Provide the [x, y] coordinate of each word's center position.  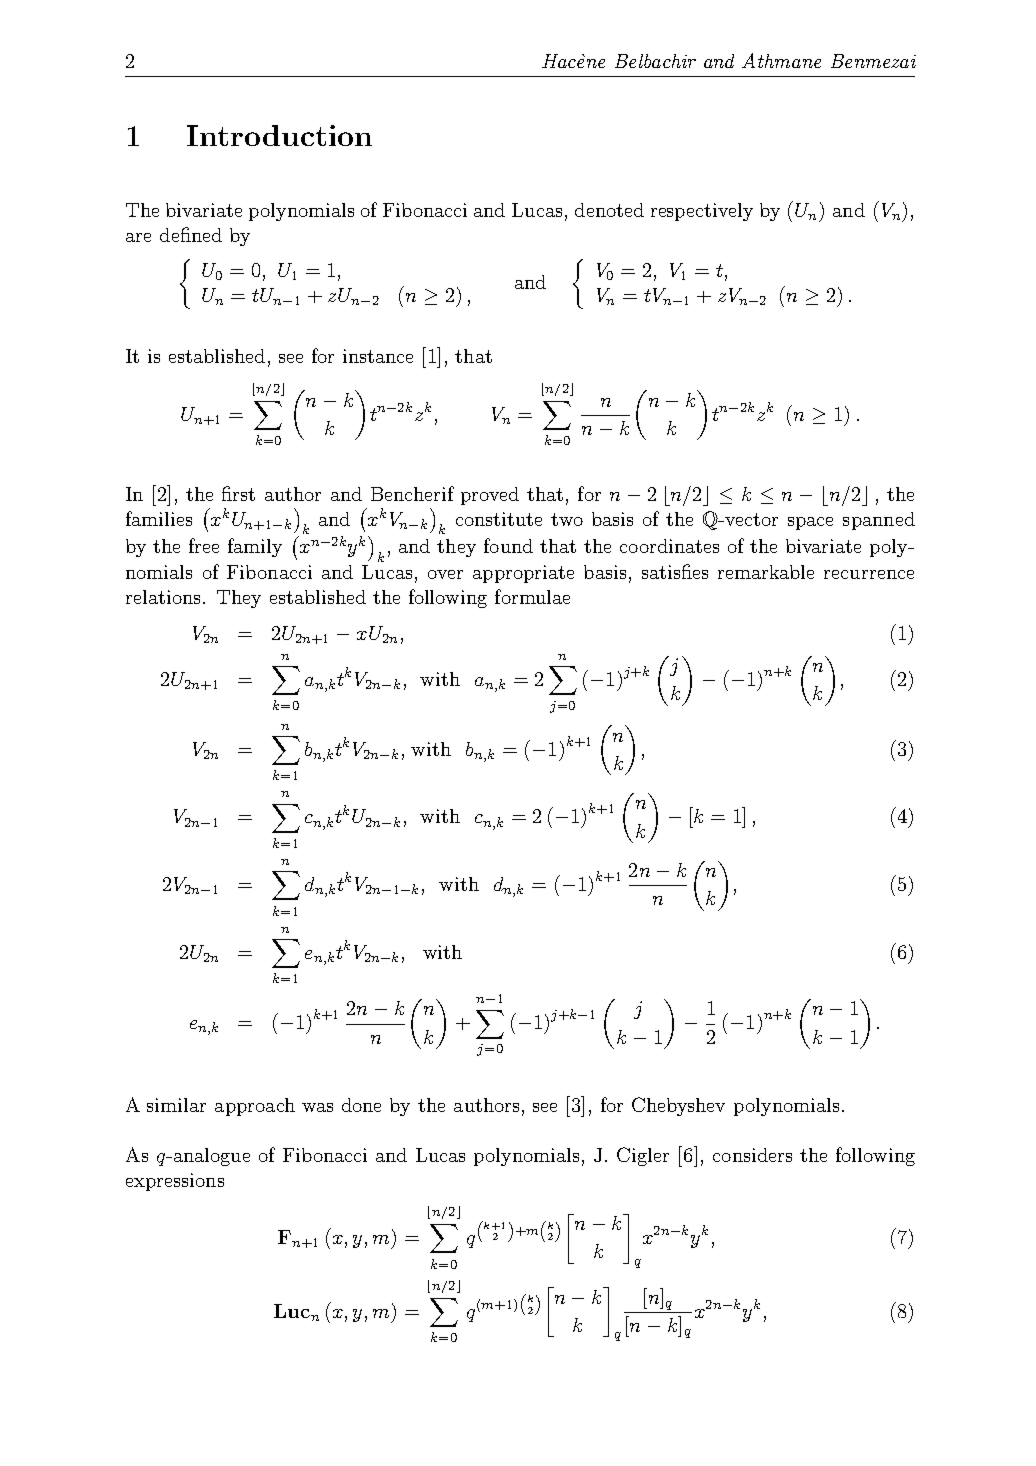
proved [490, 496]
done [361, 1105]
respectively [702, 212]
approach [255, 1107]
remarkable [766, 572]
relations [163, 597]
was [317, 1107]
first [238, 493]
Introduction [279, 135]
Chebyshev [678, 1106]
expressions [175, 1182]
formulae [532, 596]
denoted [609, 210]
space [810, 523]
